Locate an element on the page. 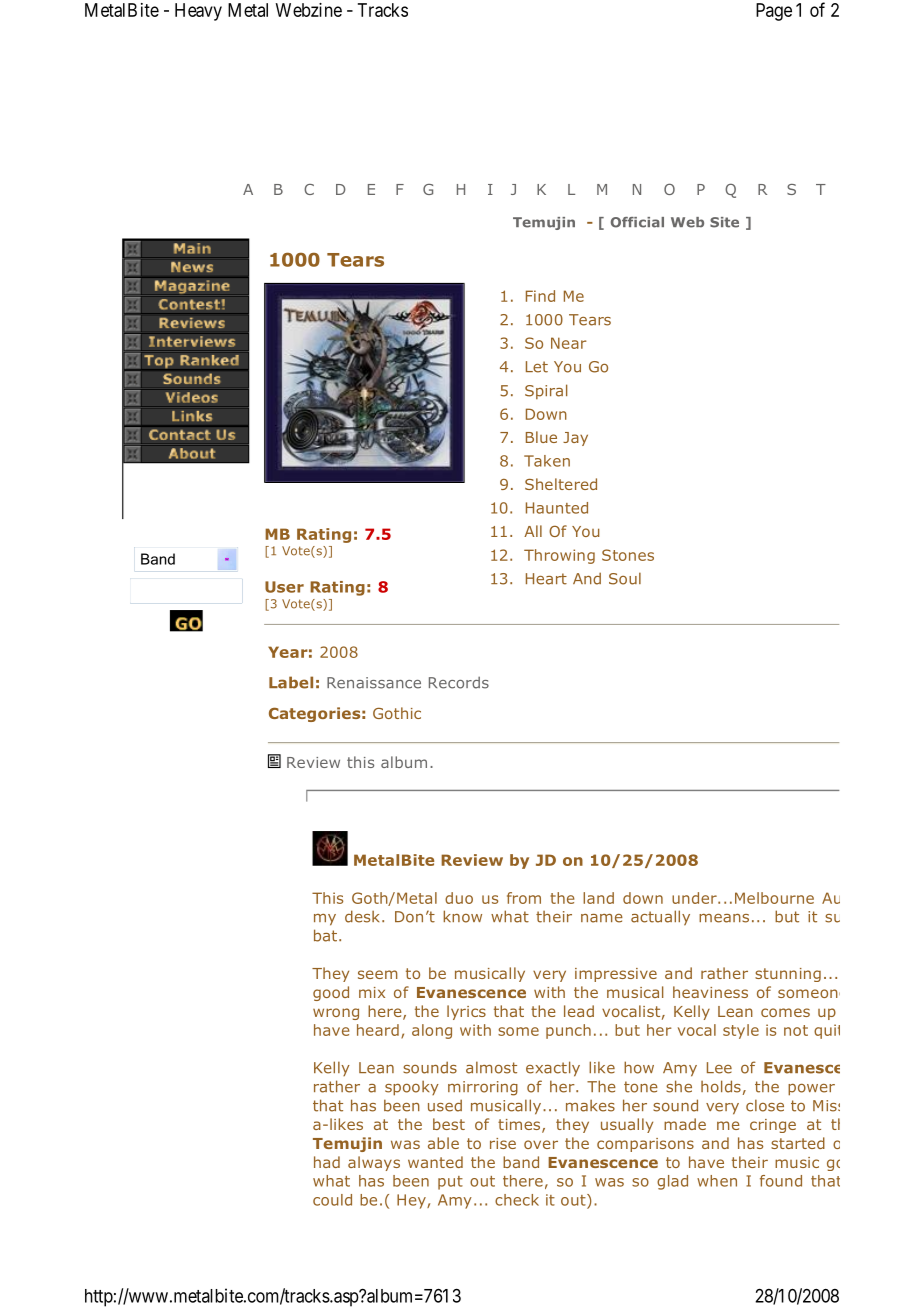 This page has height=1307, width=924. Site is located at coordinates (724, 222).
